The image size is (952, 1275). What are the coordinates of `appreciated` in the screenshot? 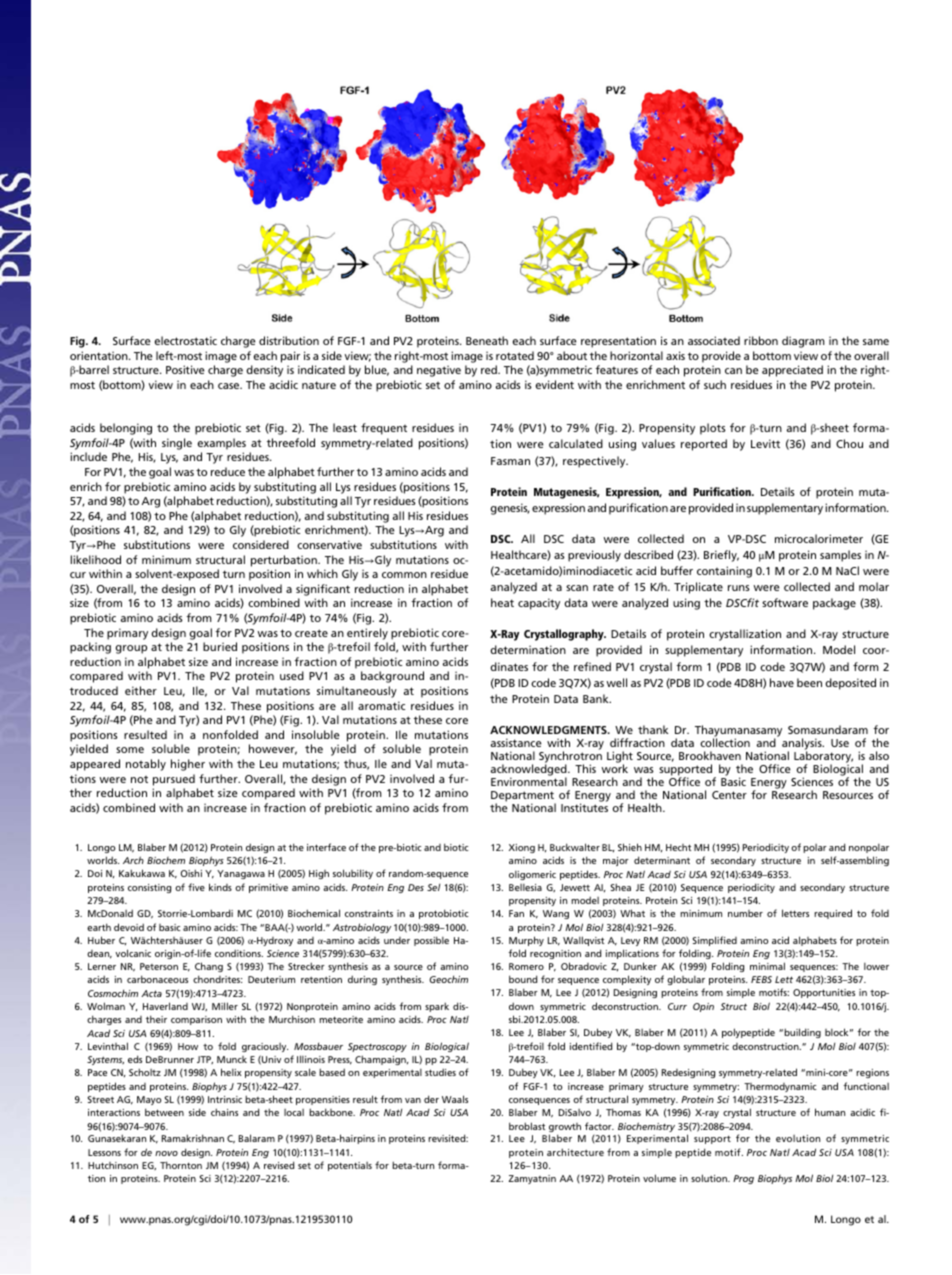 It's located at (792, 371).
